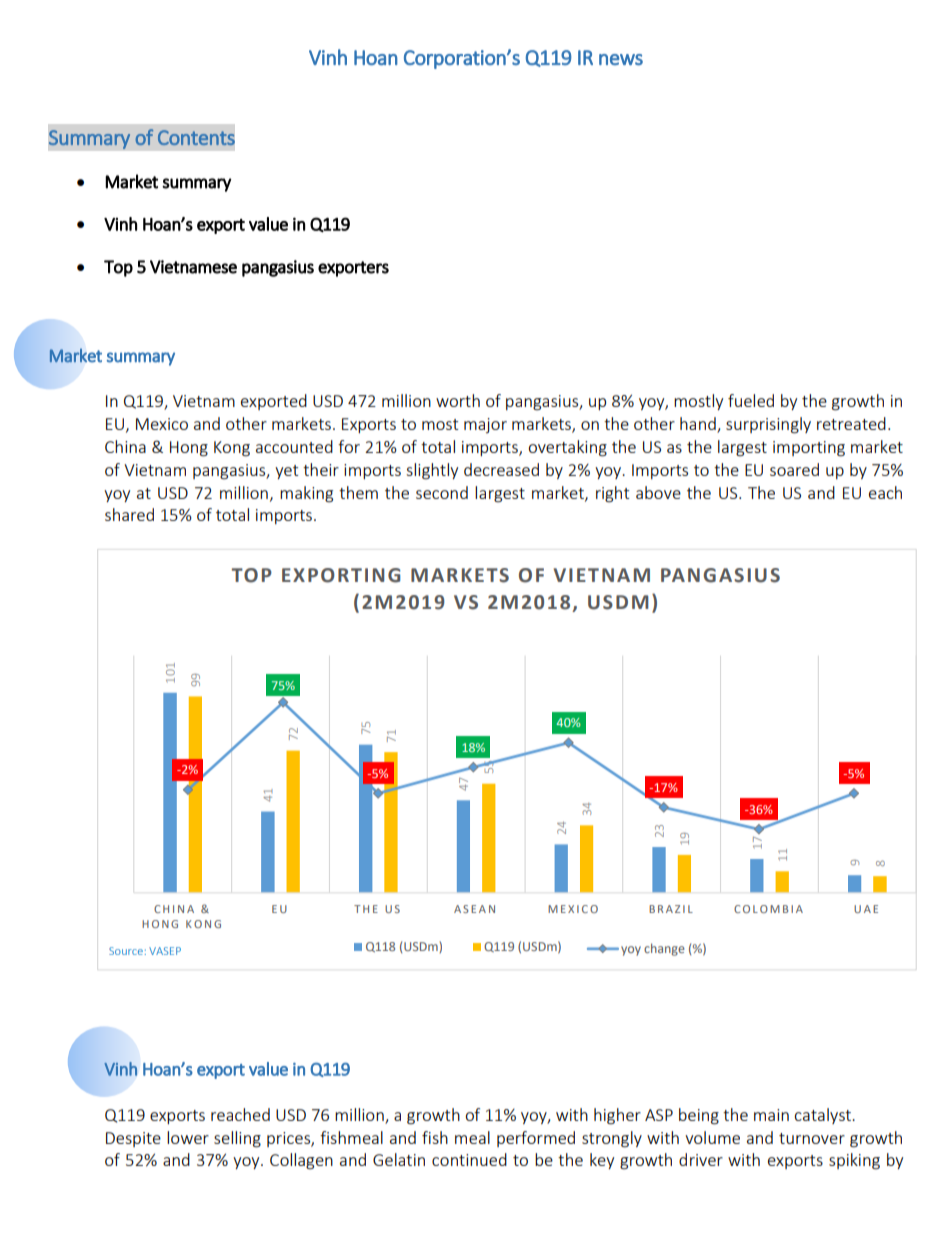  I want to click on news, so click(621, 59).
